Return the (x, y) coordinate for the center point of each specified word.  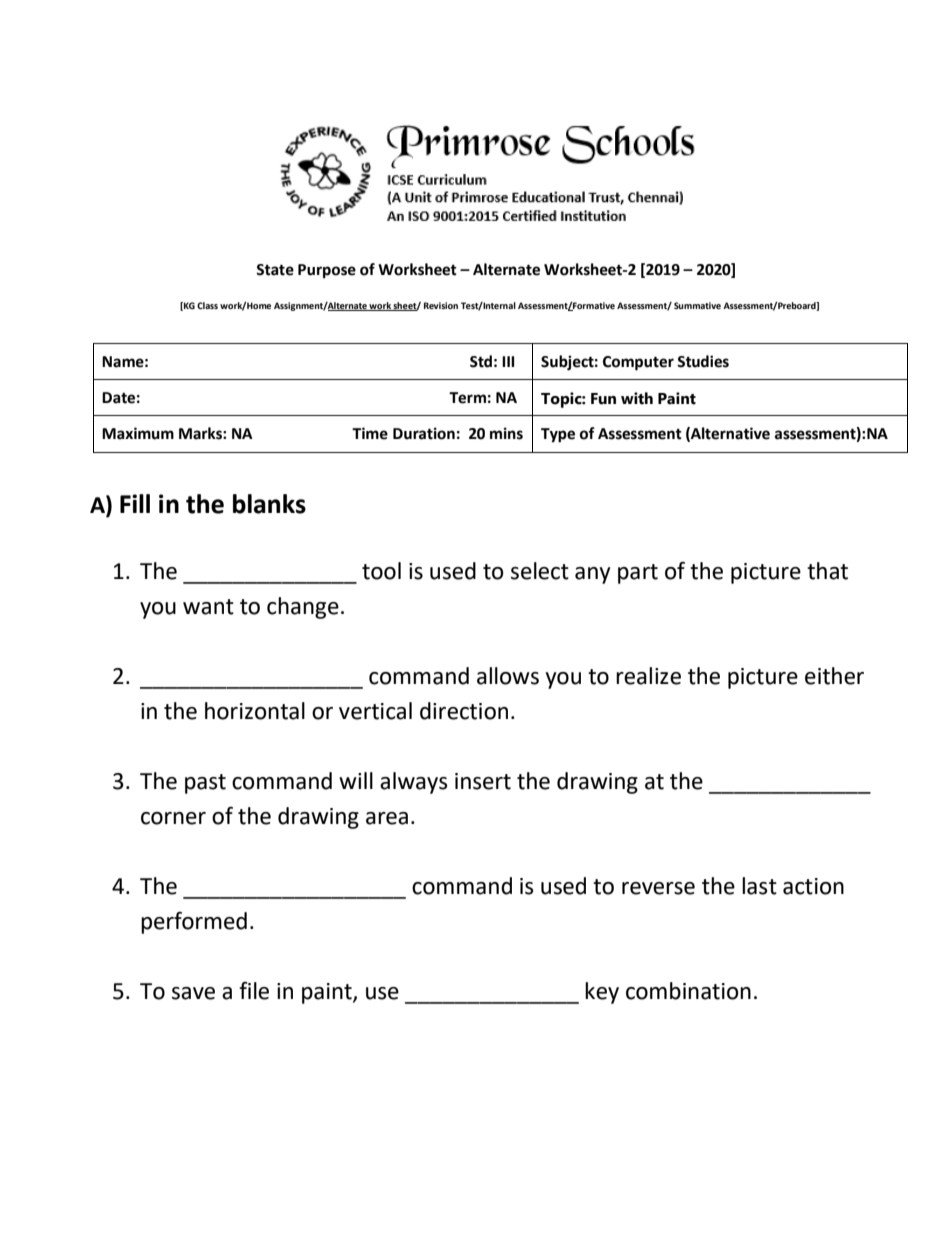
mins (506, 433)
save (193, 993)
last (759, 886)
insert (483, 781)
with (637, 398)
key (602, 993)
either (834, 676)
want (208, 607)
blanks (269, 504)
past (205, 784)
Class (207, 305)
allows (508, 676)
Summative (697, 305)
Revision (441, 305)
